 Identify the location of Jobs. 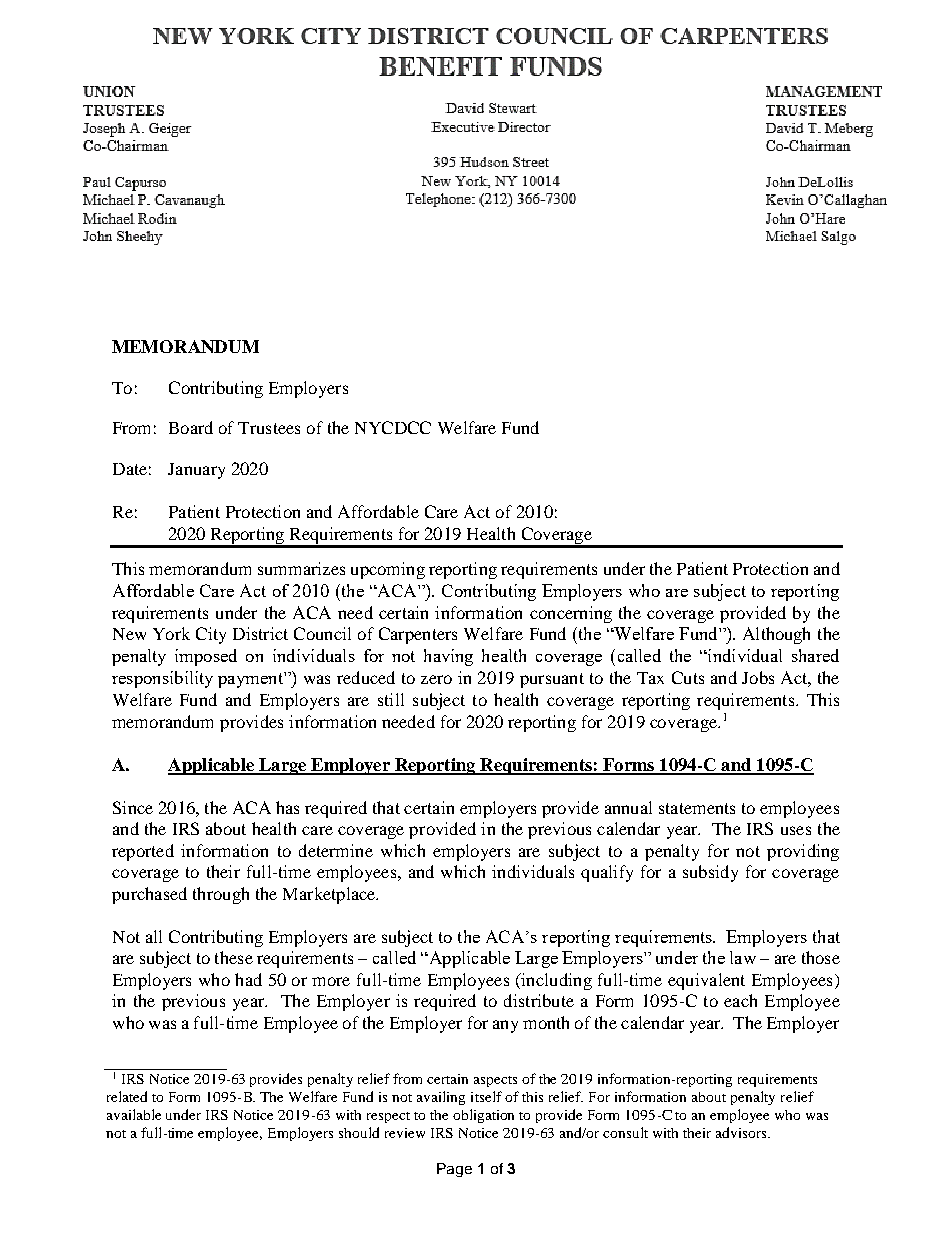
(758, 677).
